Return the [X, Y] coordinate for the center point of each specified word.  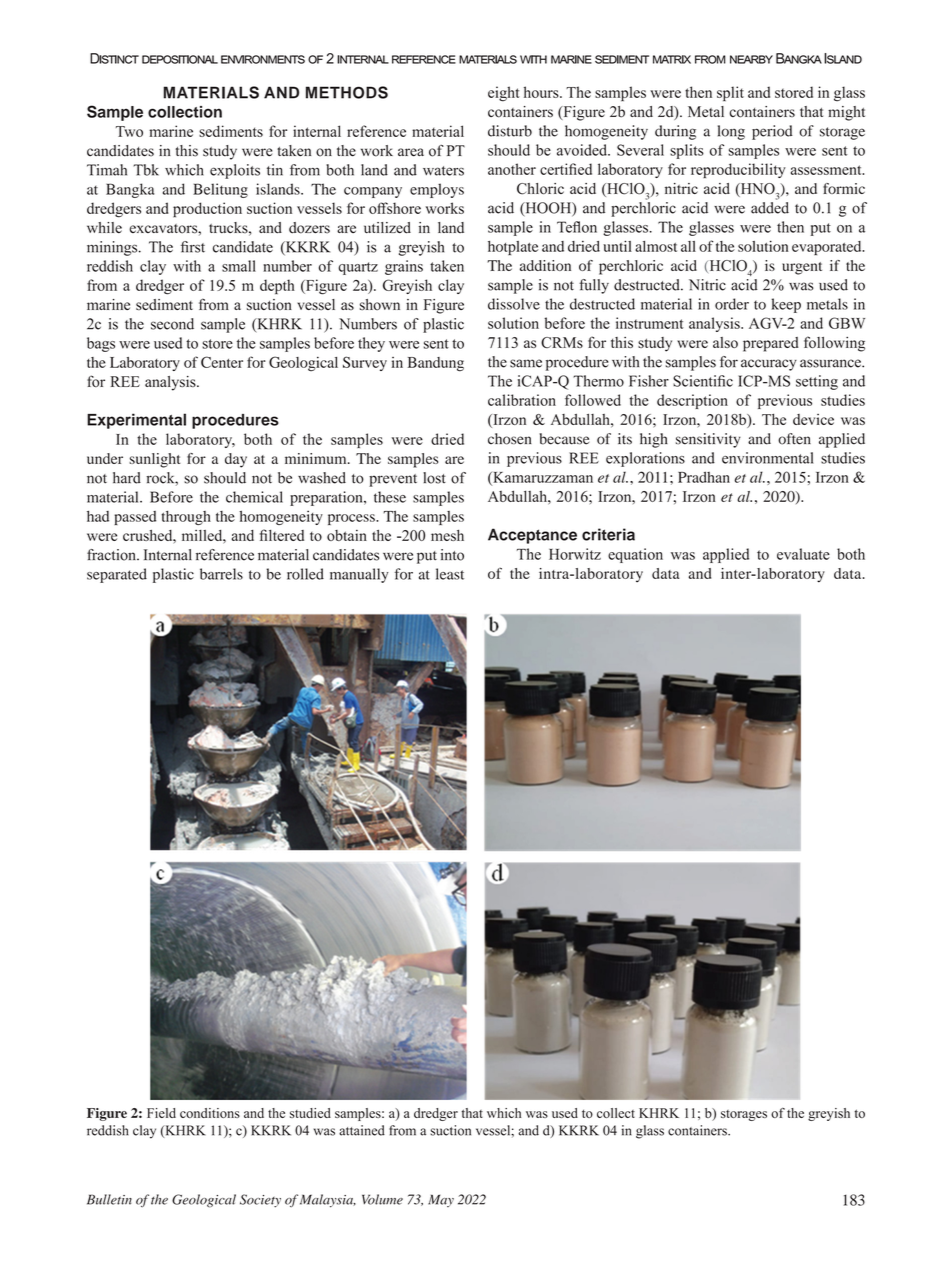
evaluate [803, 554]
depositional [180, 59]
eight [504, 94]
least [450, 574]
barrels [221, 574]
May [441, 1200]
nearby [751, 59]
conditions [210, 1113]
